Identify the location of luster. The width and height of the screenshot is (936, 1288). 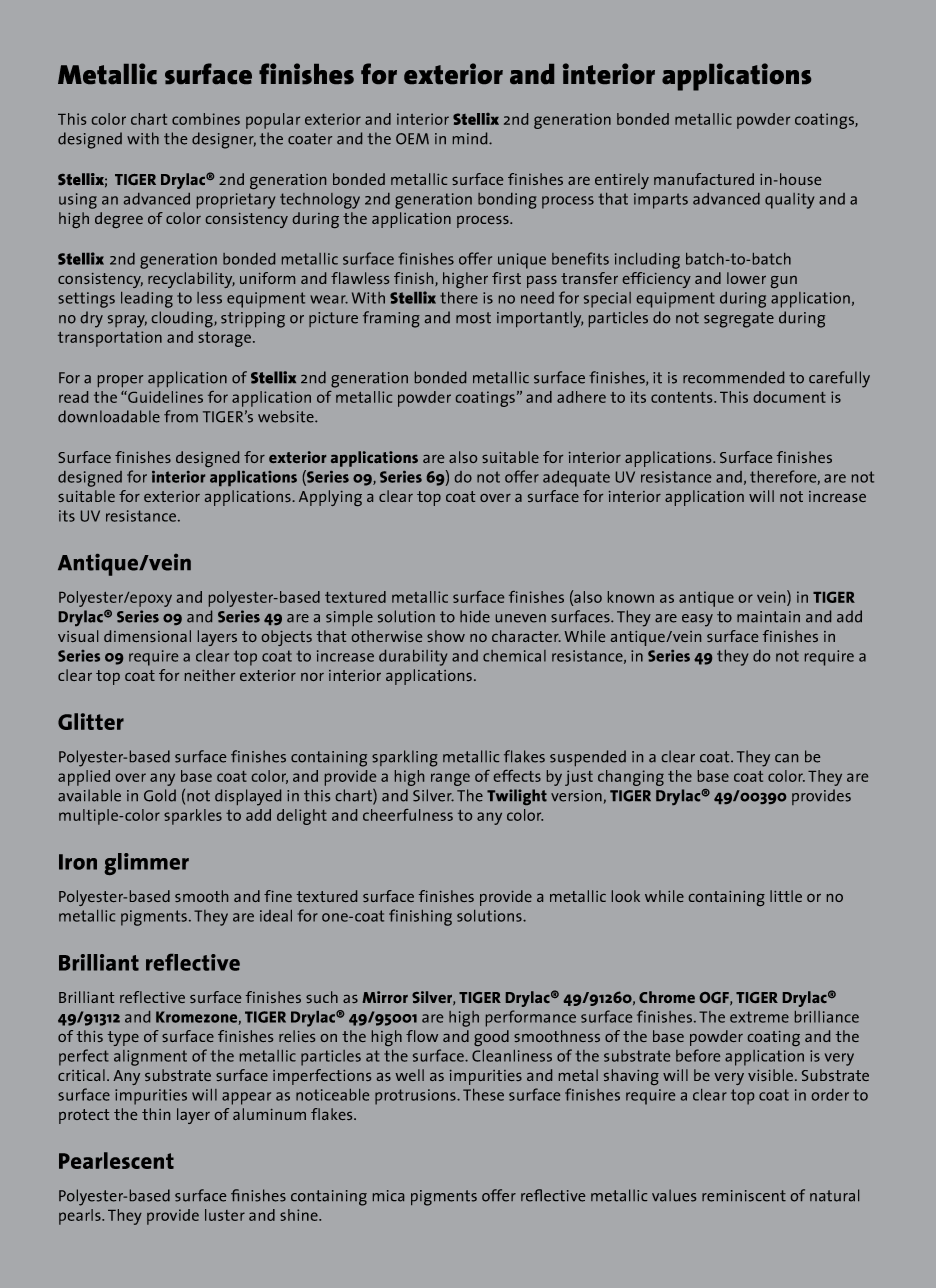
(225, 1215).
